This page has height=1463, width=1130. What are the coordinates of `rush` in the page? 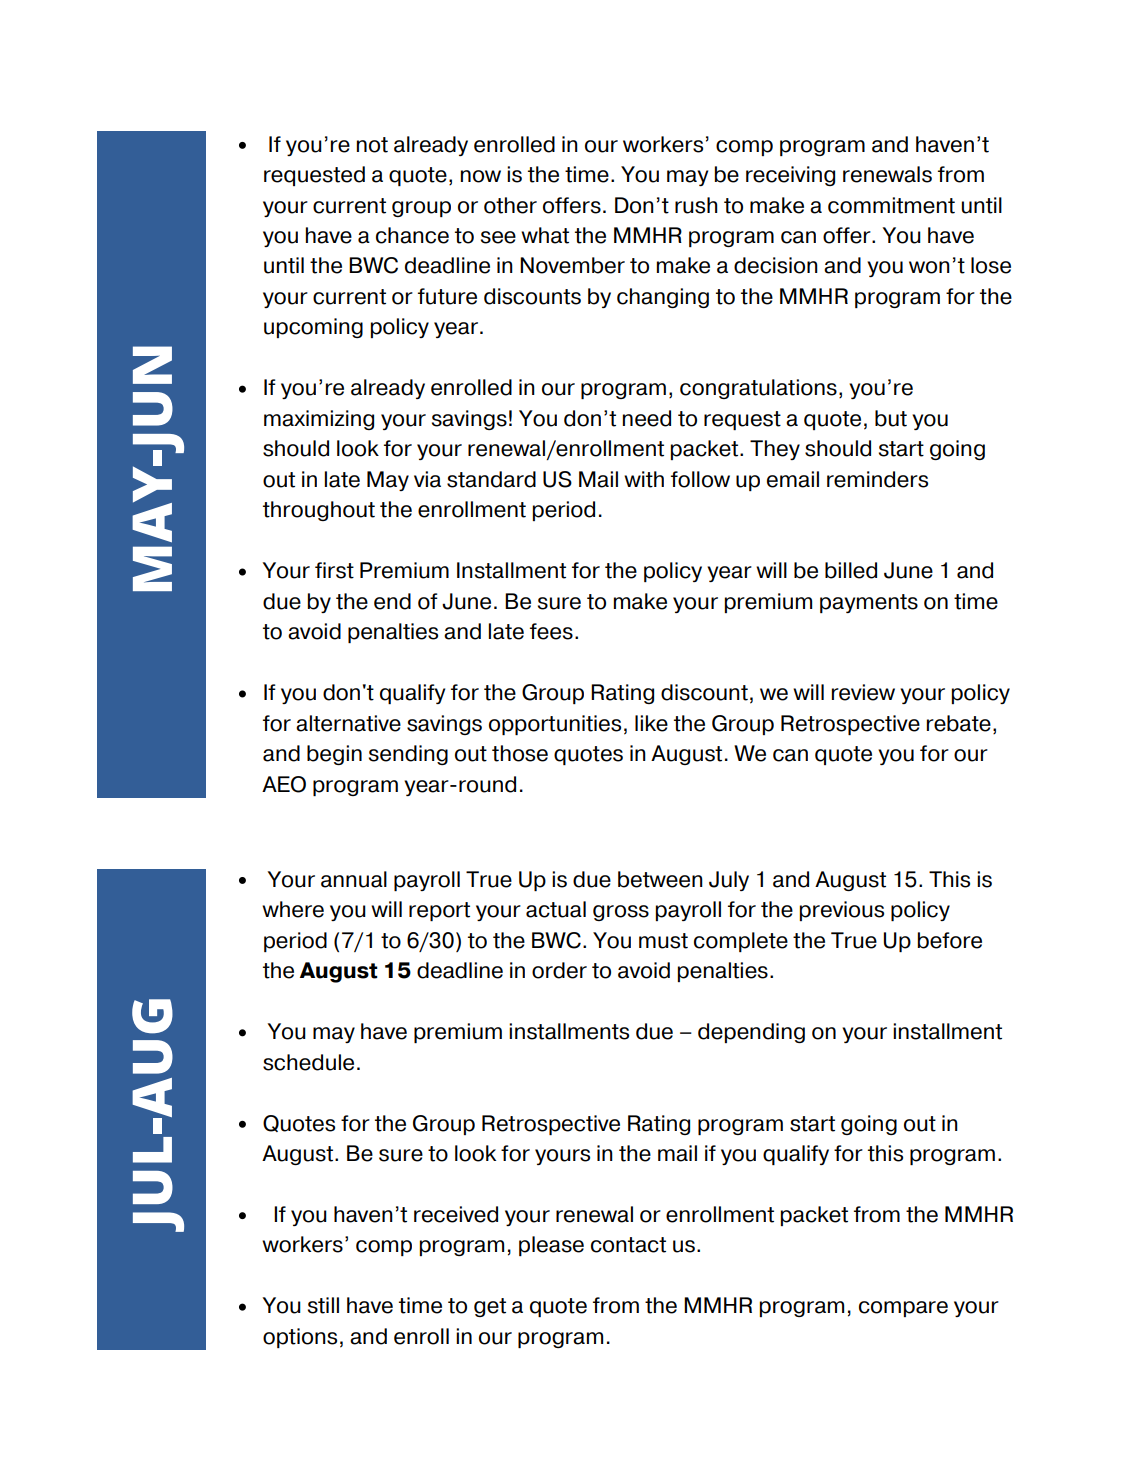 It's located at (696, 205).
